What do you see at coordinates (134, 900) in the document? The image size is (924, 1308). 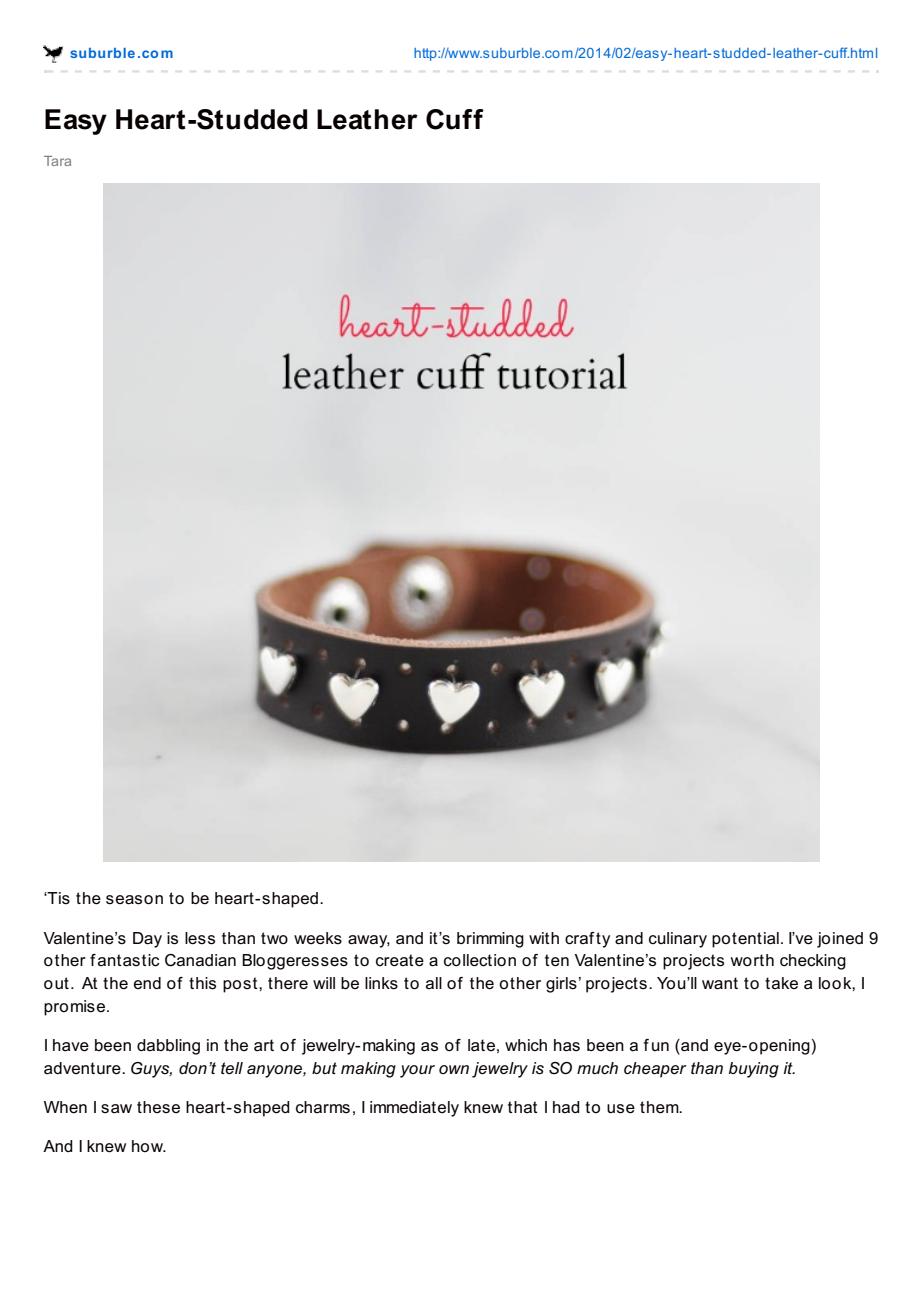 I see `season` at bounding box center [134, 900].
